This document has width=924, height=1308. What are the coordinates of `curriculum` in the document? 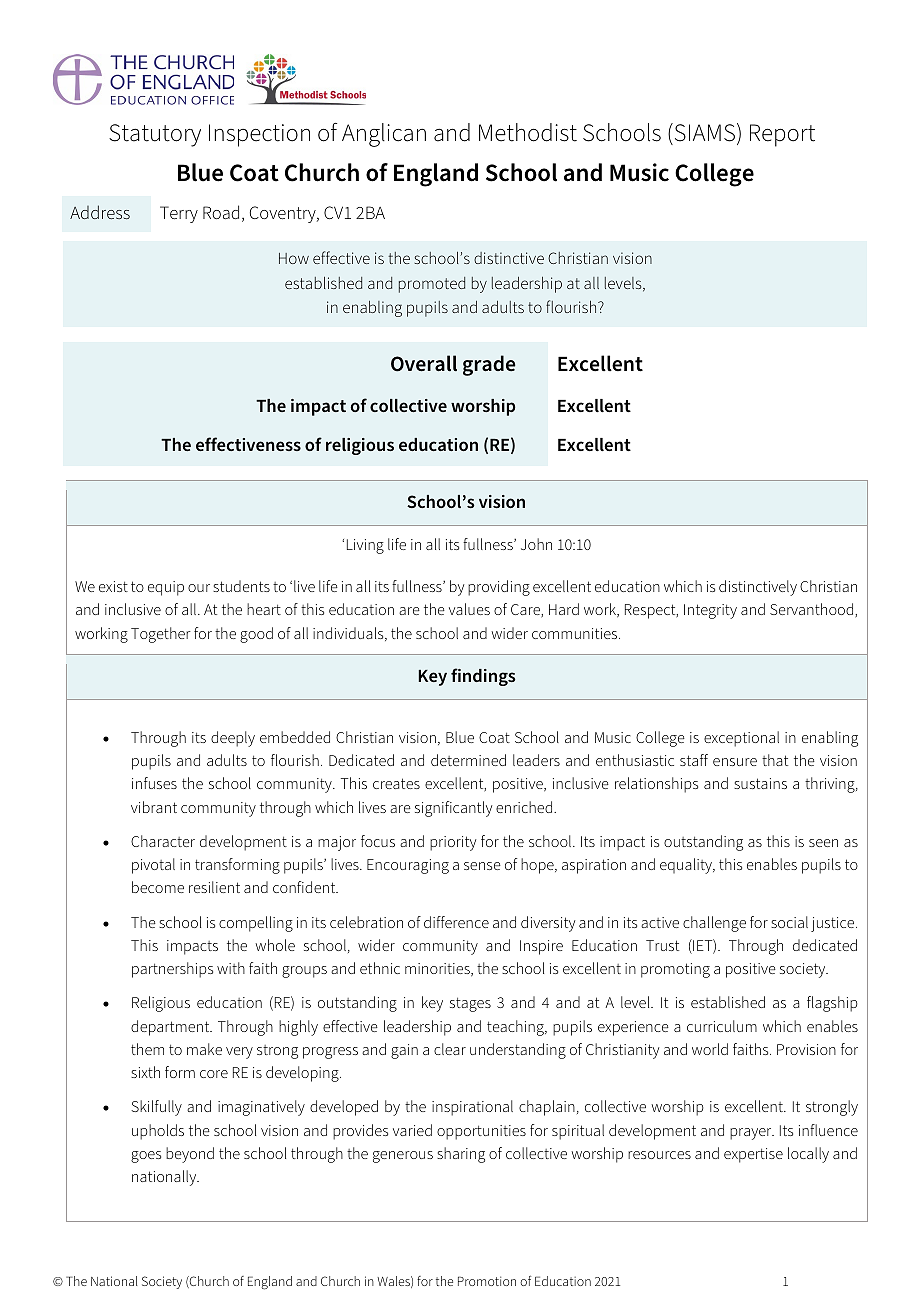 It's located at (722, 1026).
